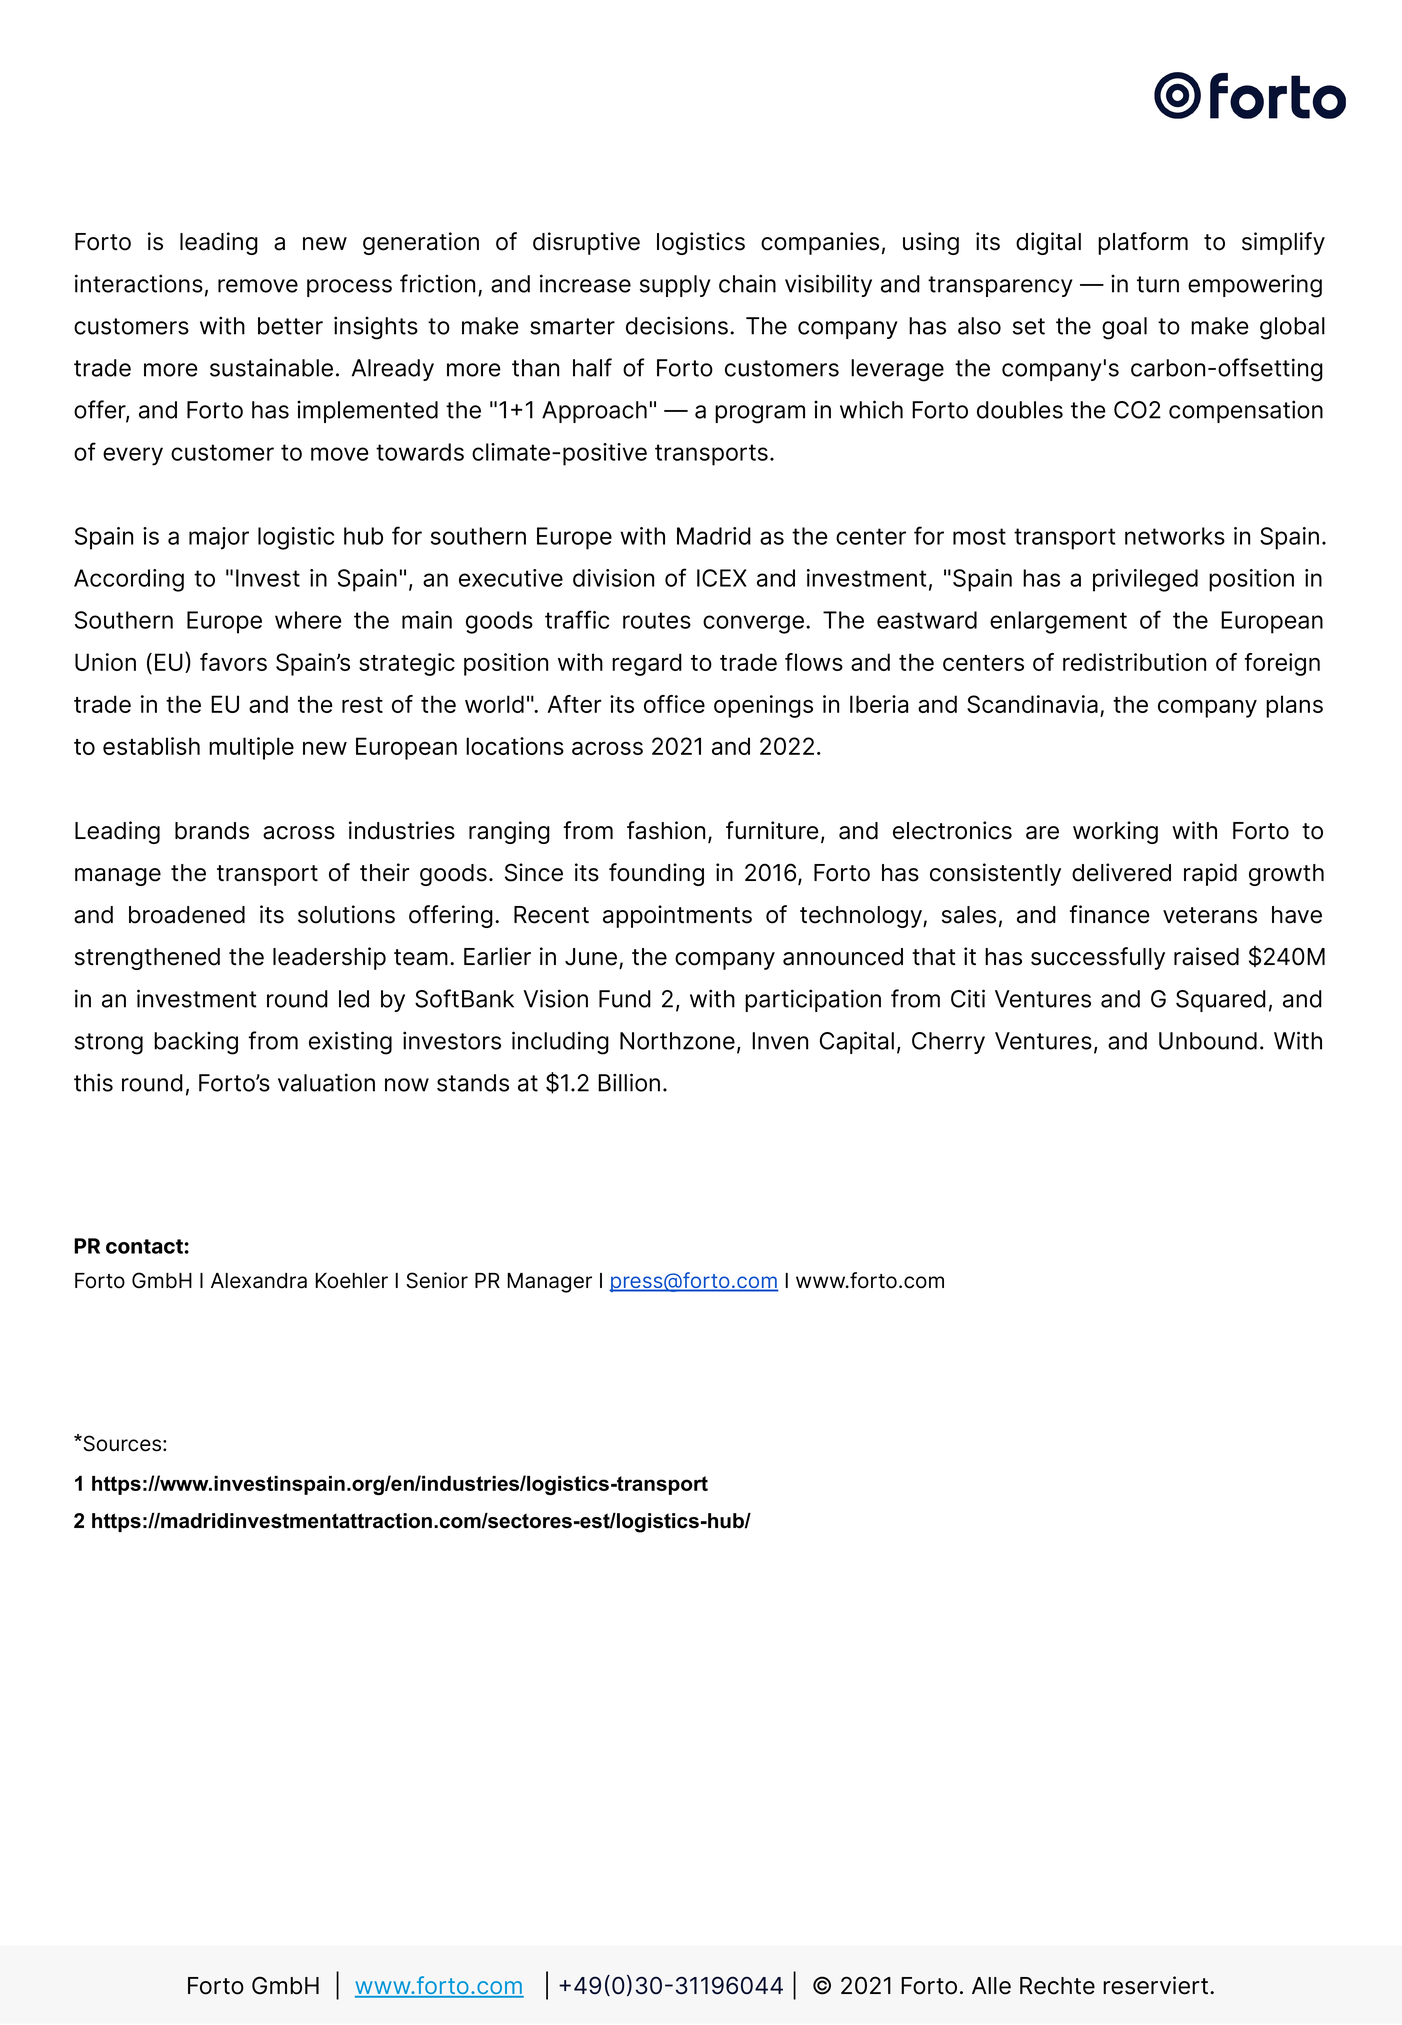 The height and width of the screenshot is (2025, 1402). What do you see at coordinates (290, 326) in the screenshot?
I see `better` at bounding box center [290, 326].
